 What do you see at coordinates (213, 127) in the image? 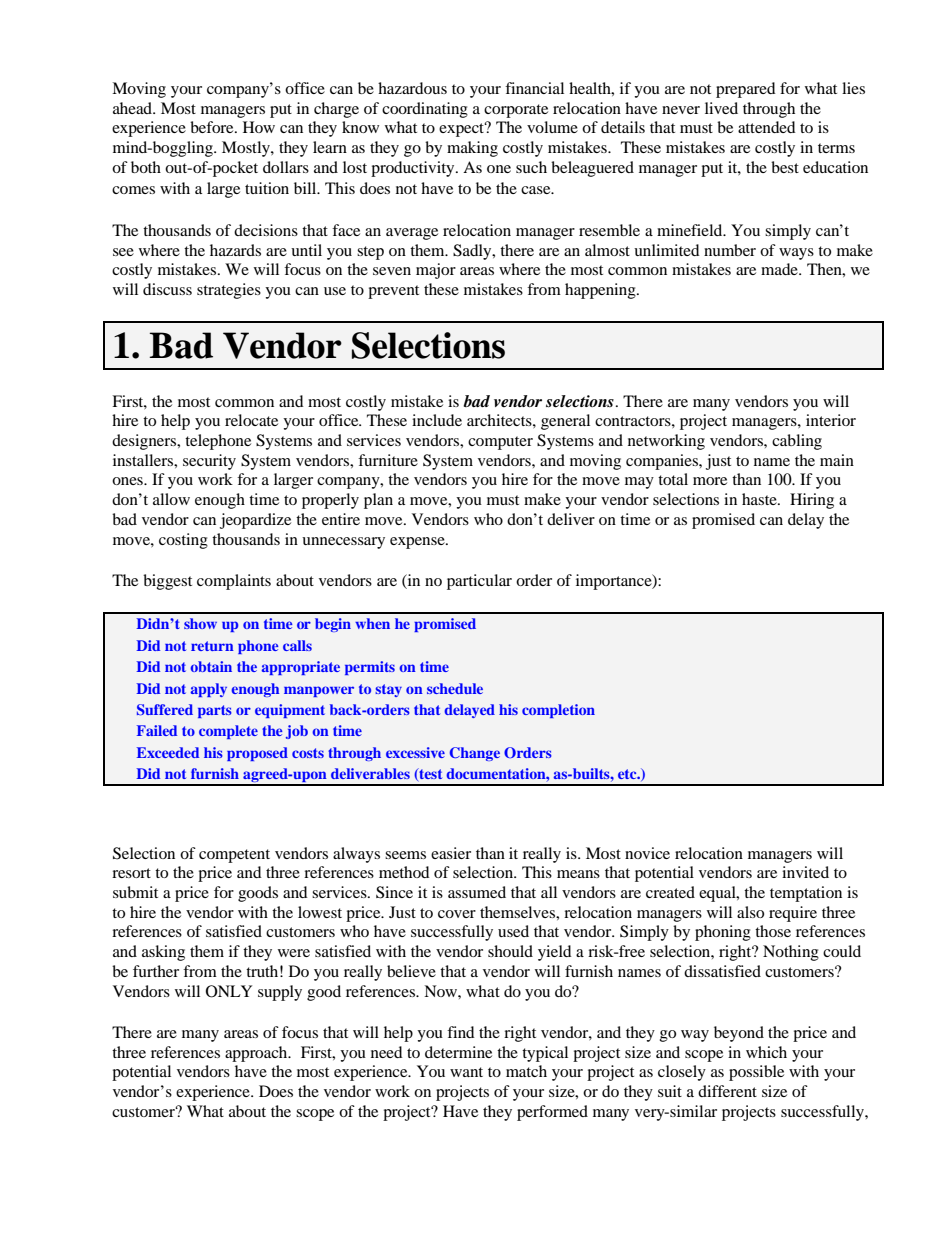
I see `before` at bounding box center [213, 127].
